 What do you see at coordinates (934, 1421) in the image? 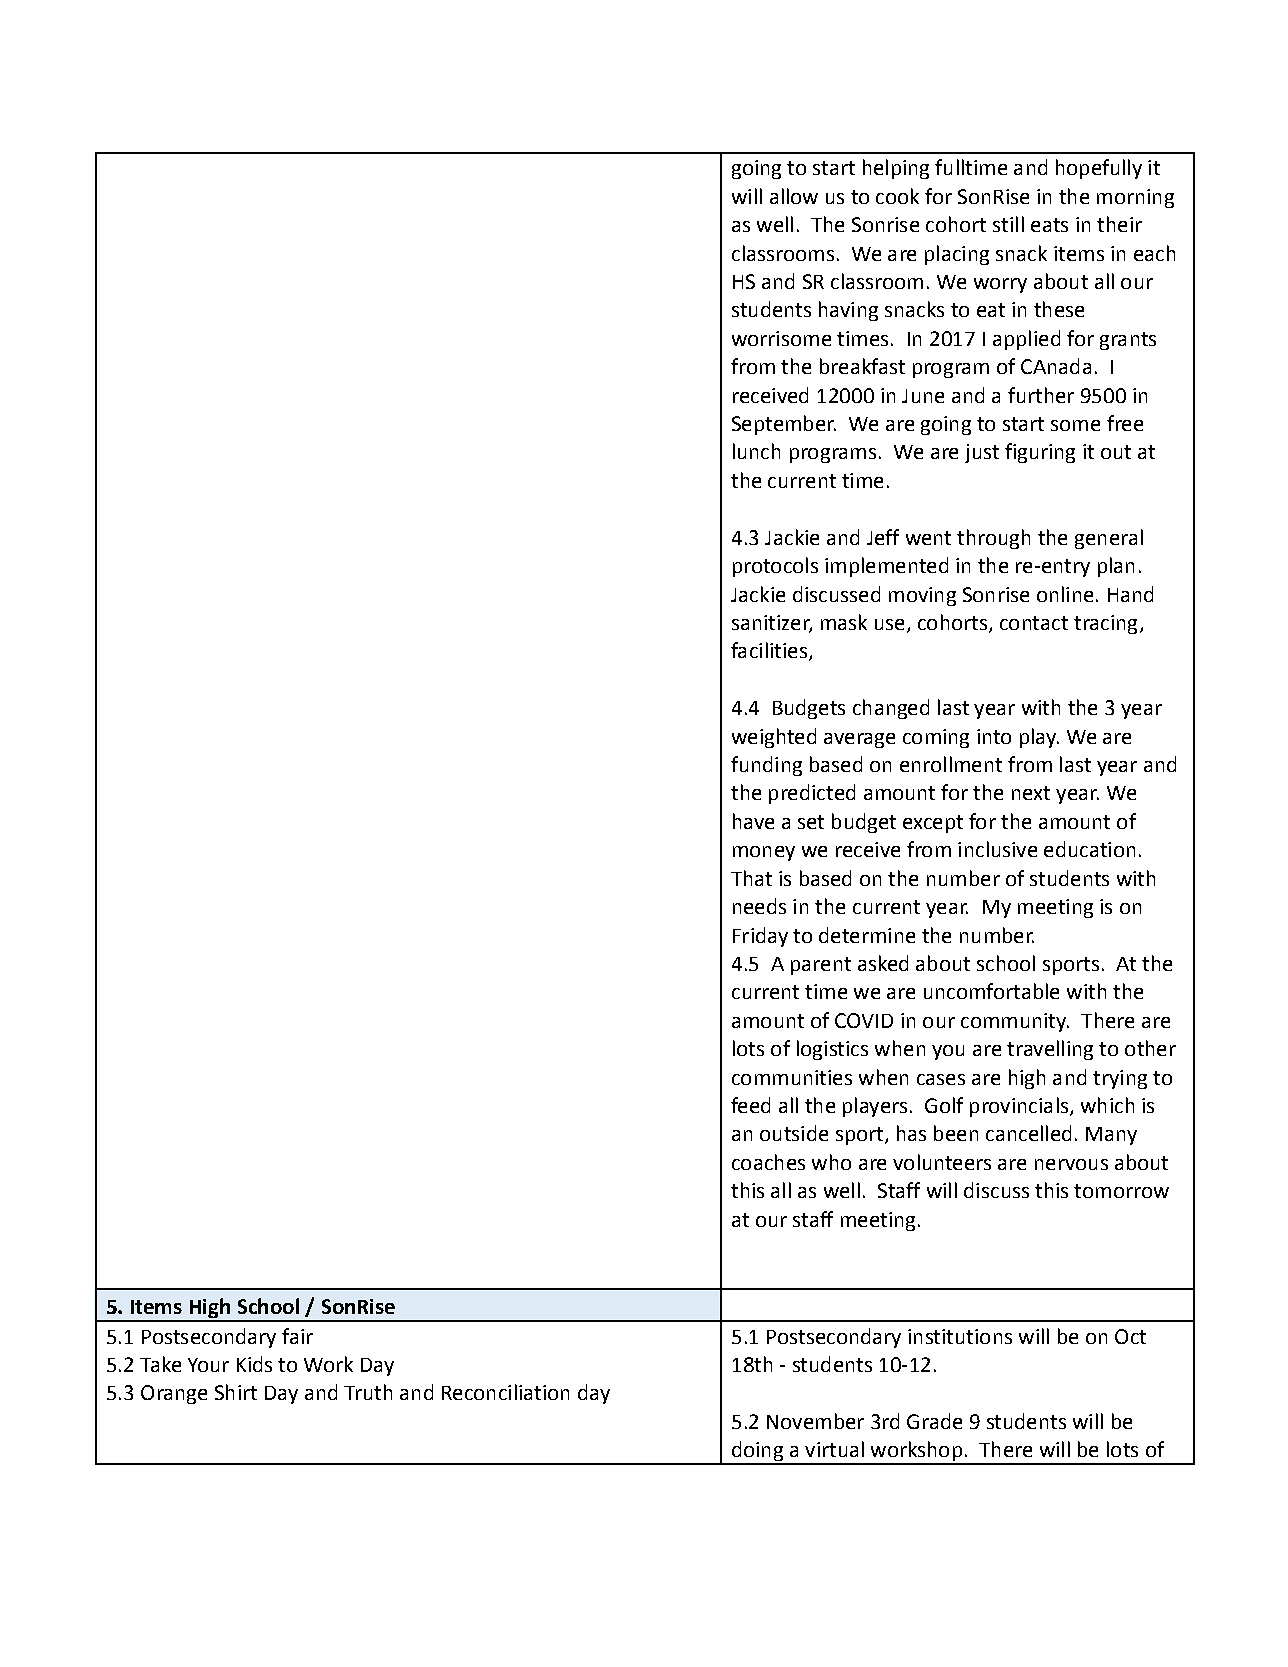
I see `Grade` at bounding box center [934, 1421].
